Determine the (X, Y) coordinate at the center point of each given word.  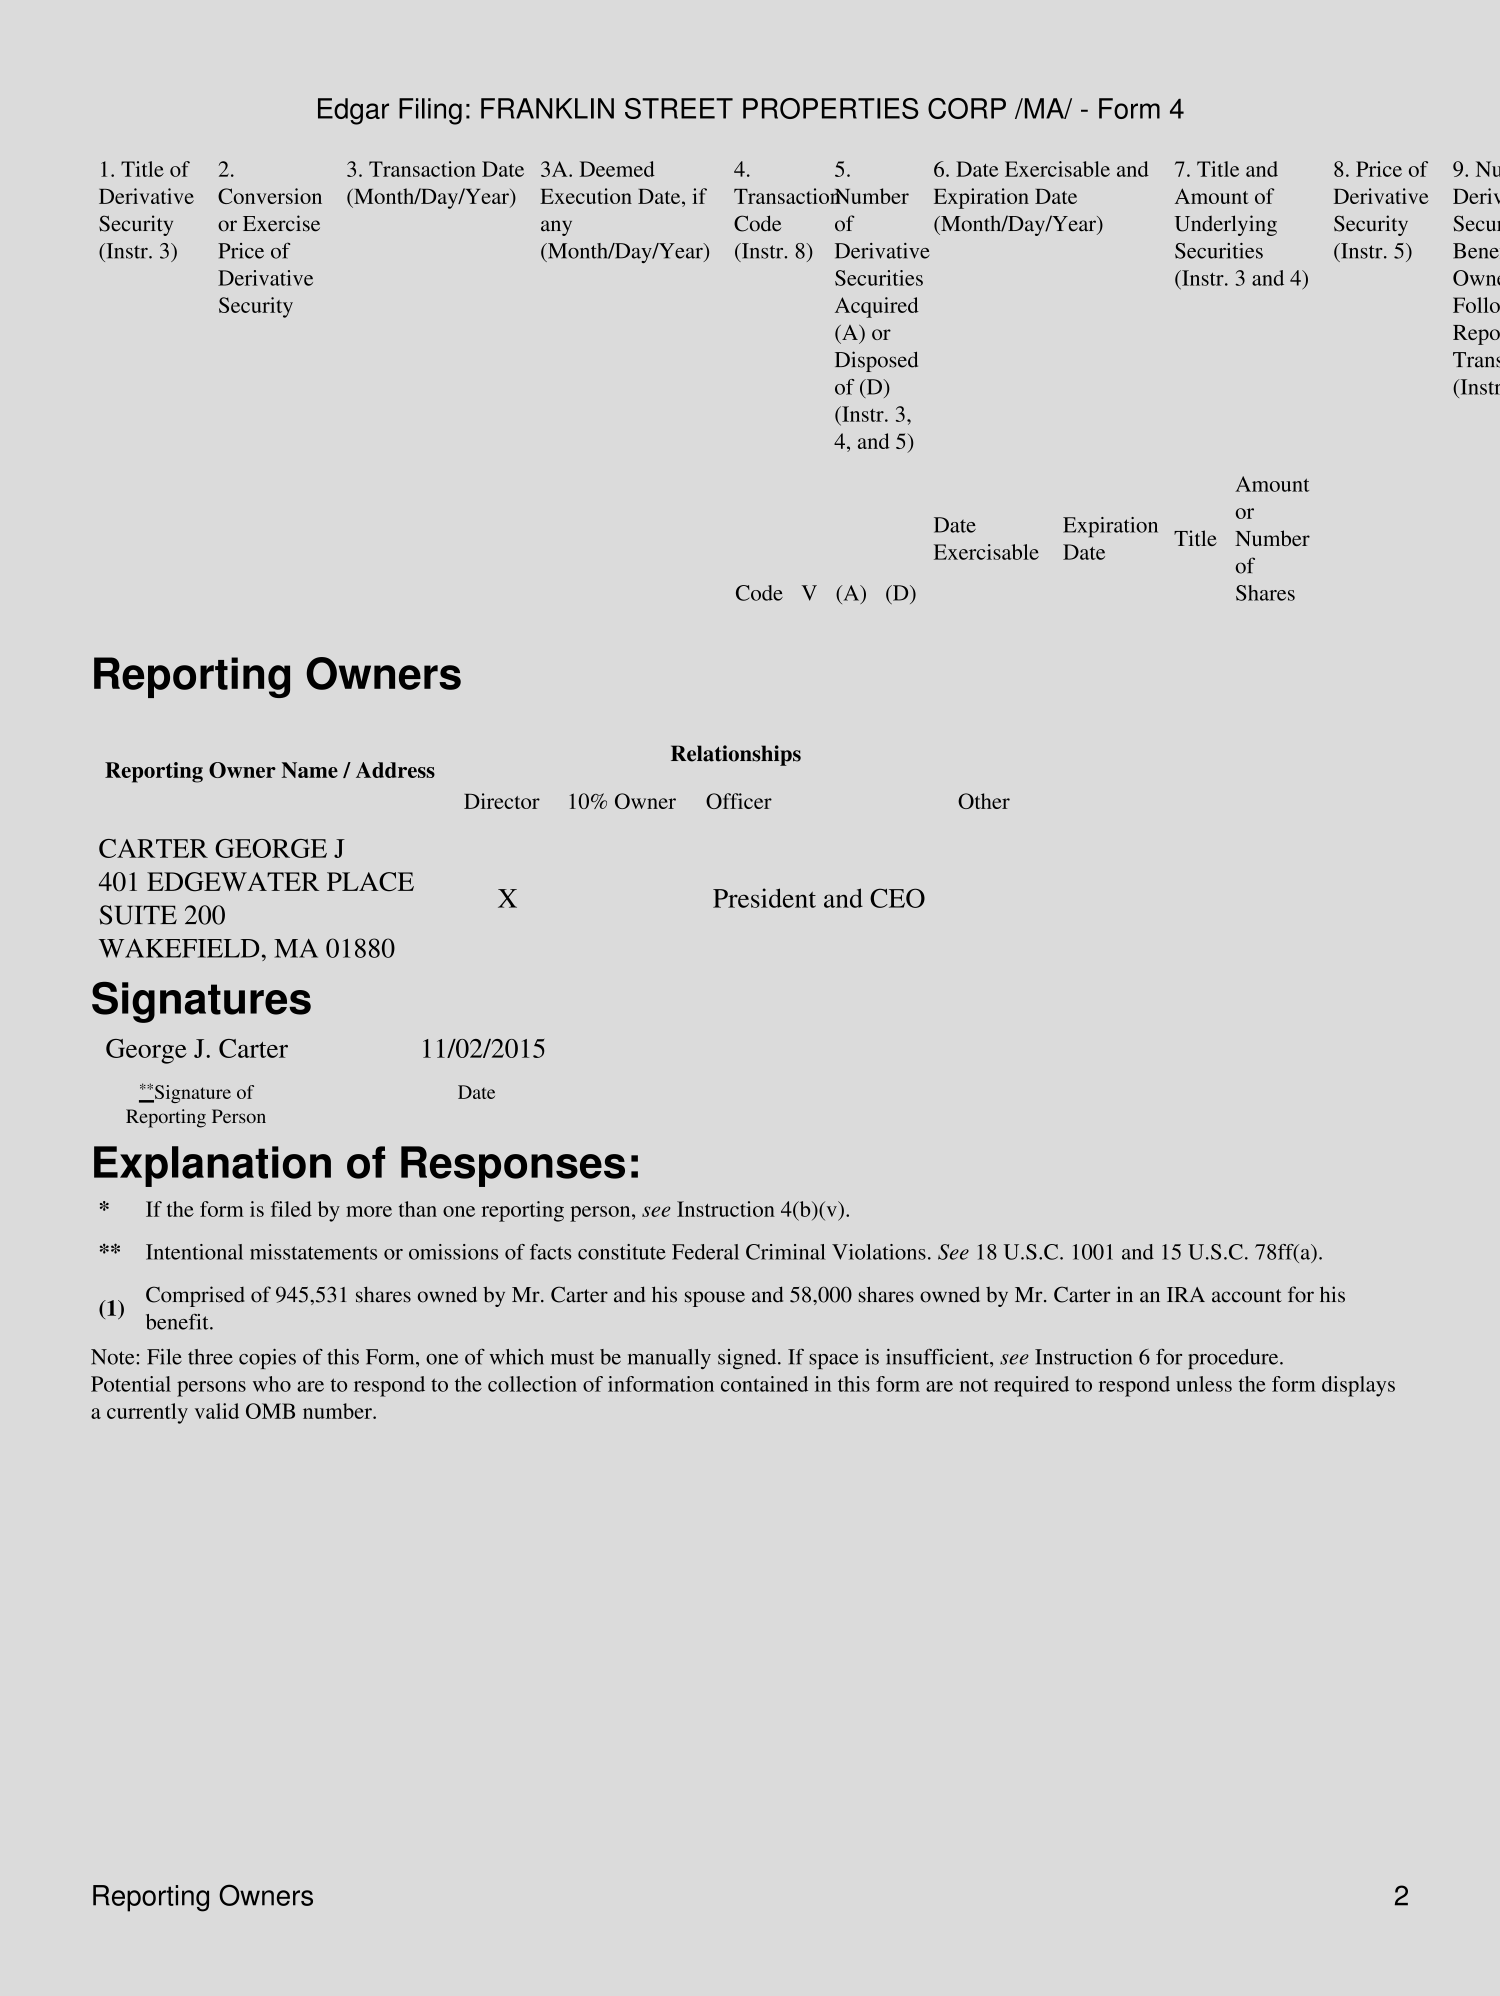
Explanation (212, 1166)
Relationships (736, 755)
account (1247, 1296)
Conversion (270, 196)
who (272, 1384)
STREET (679, 108)
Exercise (281, 223)
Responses (513, 1166)
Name (310, 770)
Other (984, 801)
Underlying (1226, 225)
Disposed (876, 361)
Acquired (877, 307)
